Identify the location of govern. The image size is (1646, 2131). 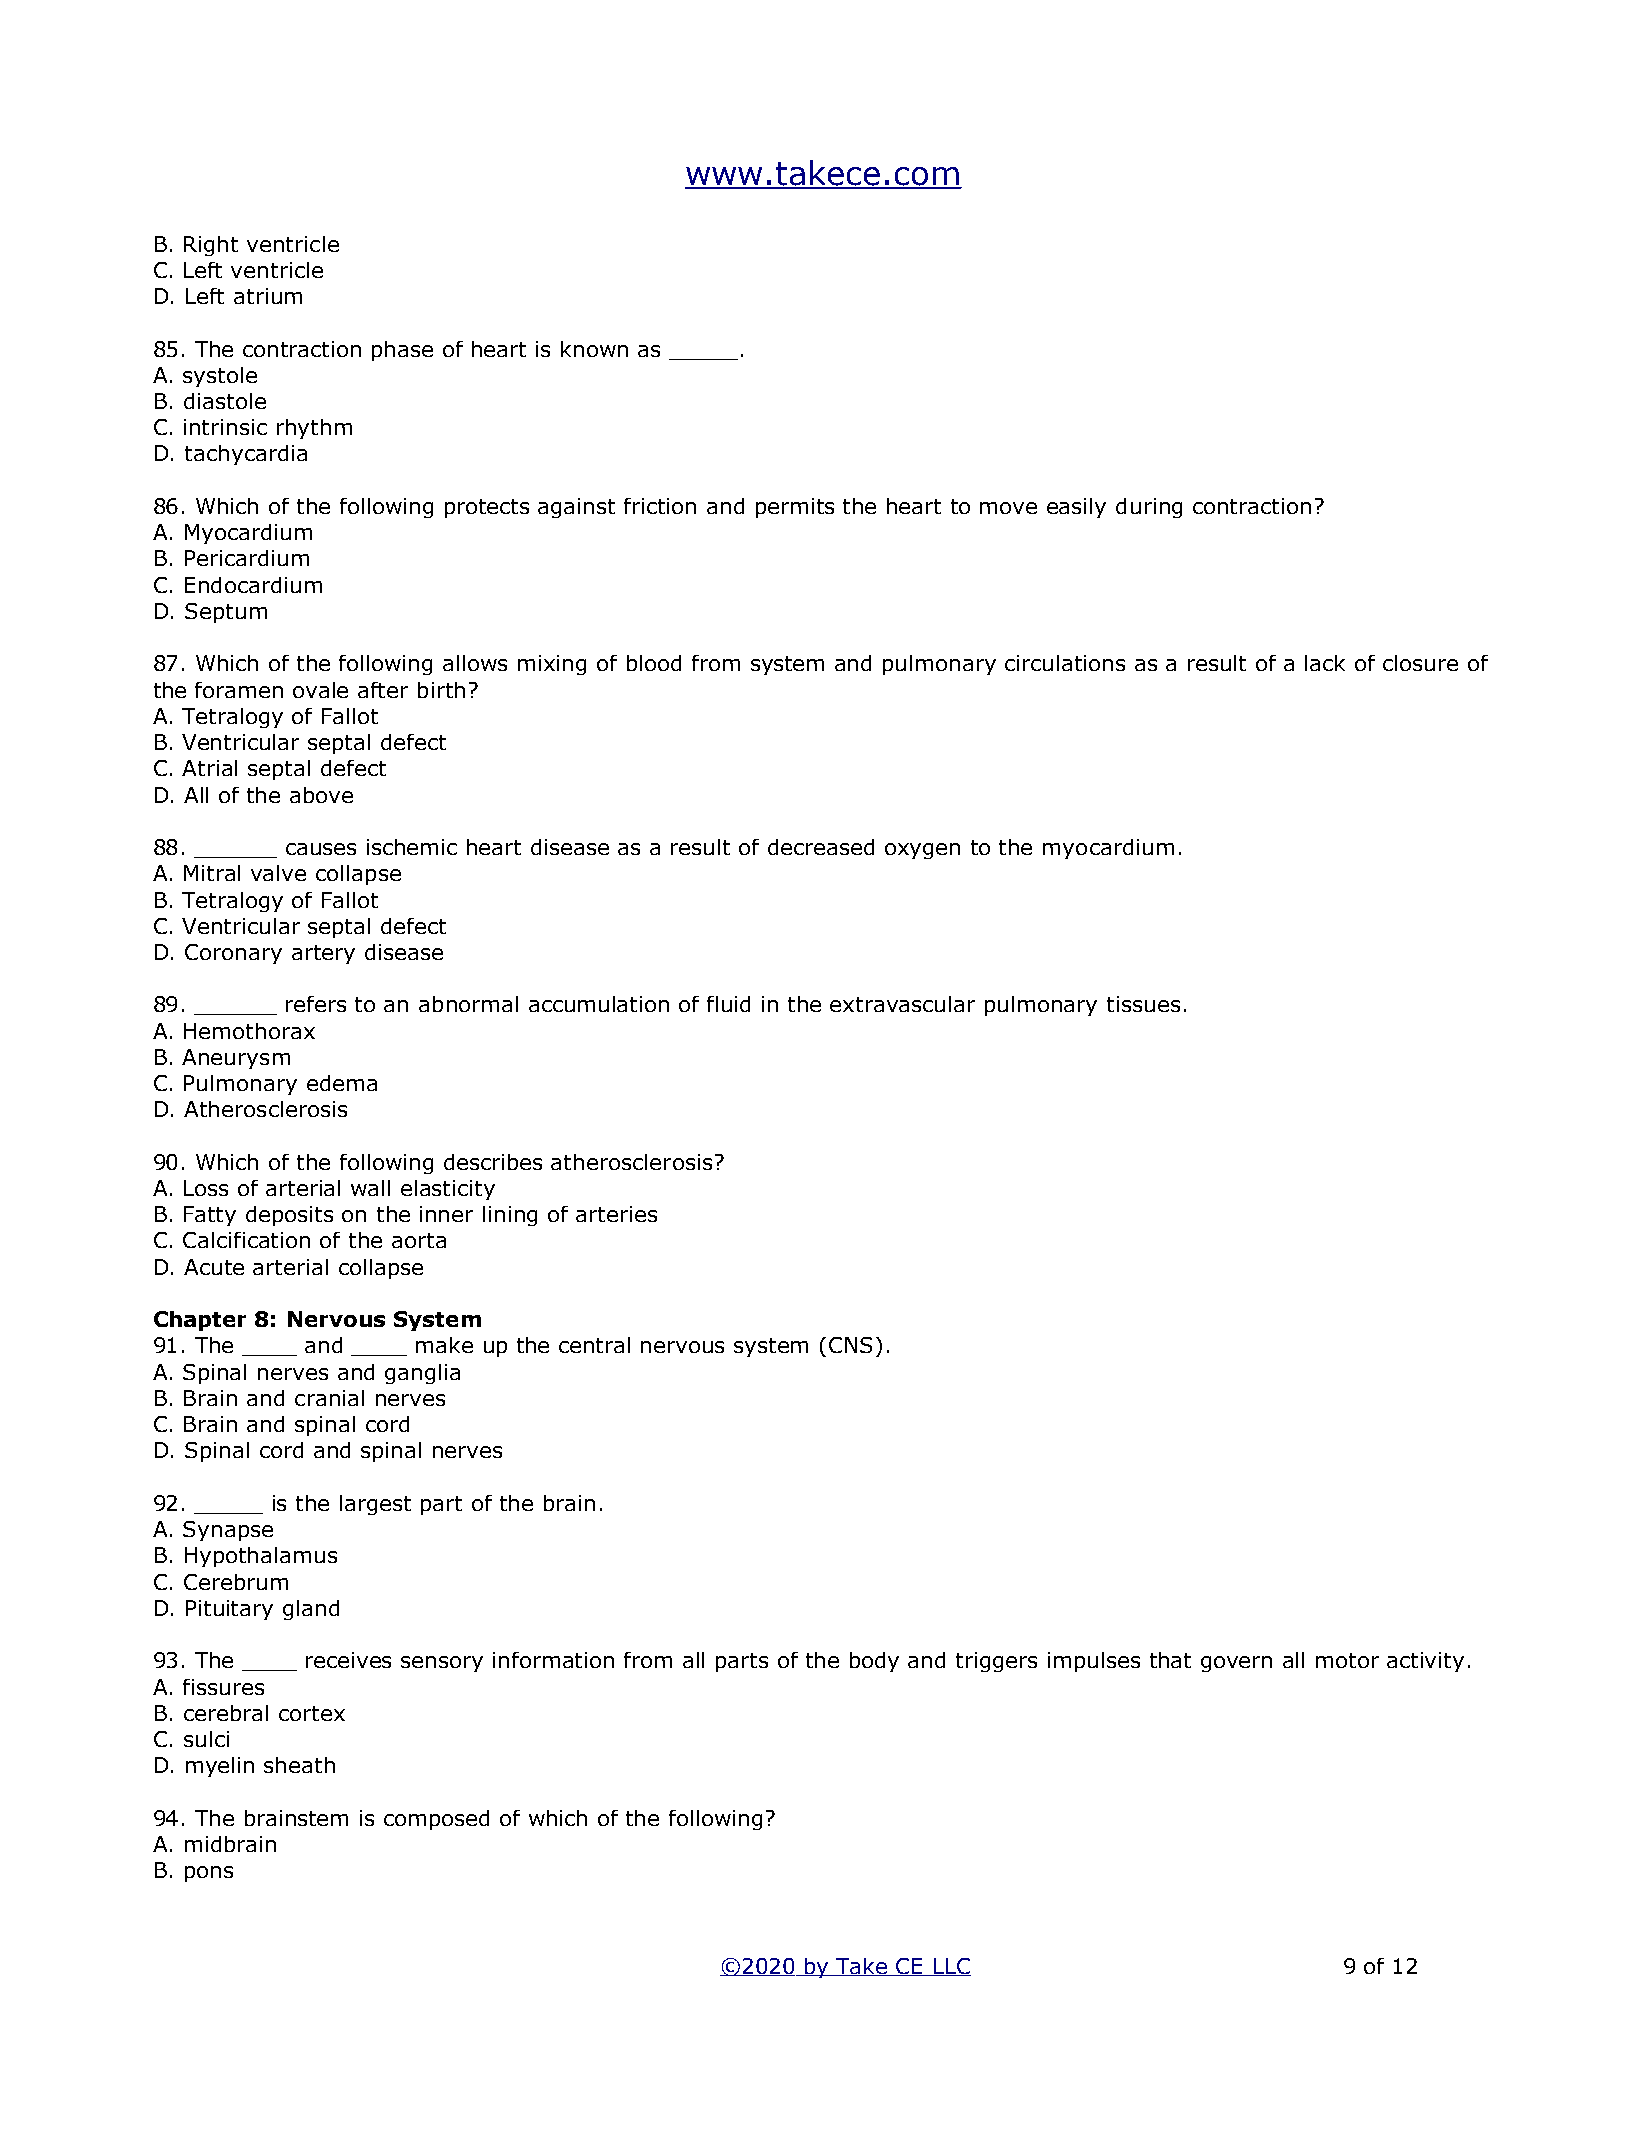
(1236, 1664).
